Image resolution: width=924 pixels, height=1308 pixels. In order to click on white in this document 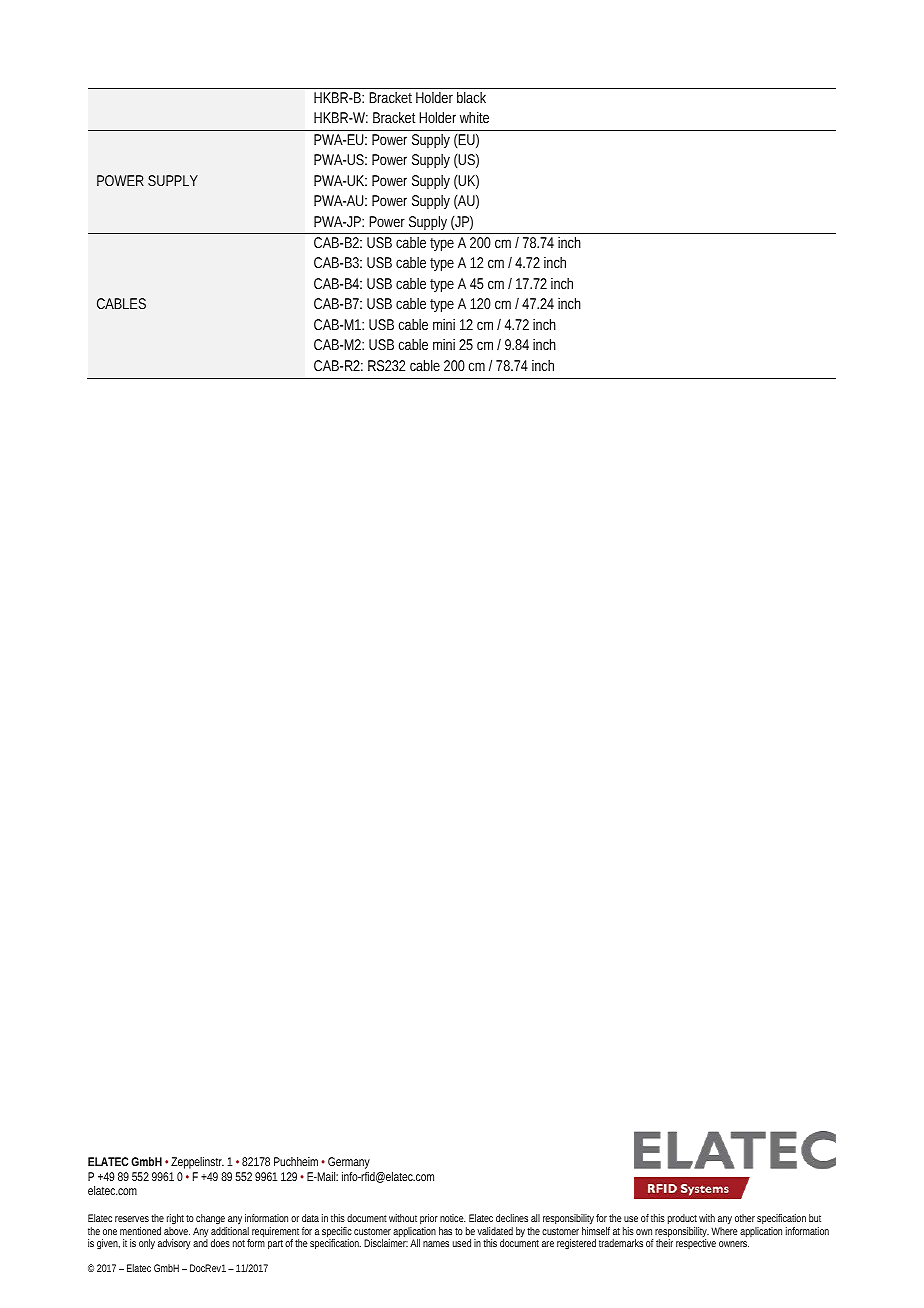, I will do `click(474, 117)`.
